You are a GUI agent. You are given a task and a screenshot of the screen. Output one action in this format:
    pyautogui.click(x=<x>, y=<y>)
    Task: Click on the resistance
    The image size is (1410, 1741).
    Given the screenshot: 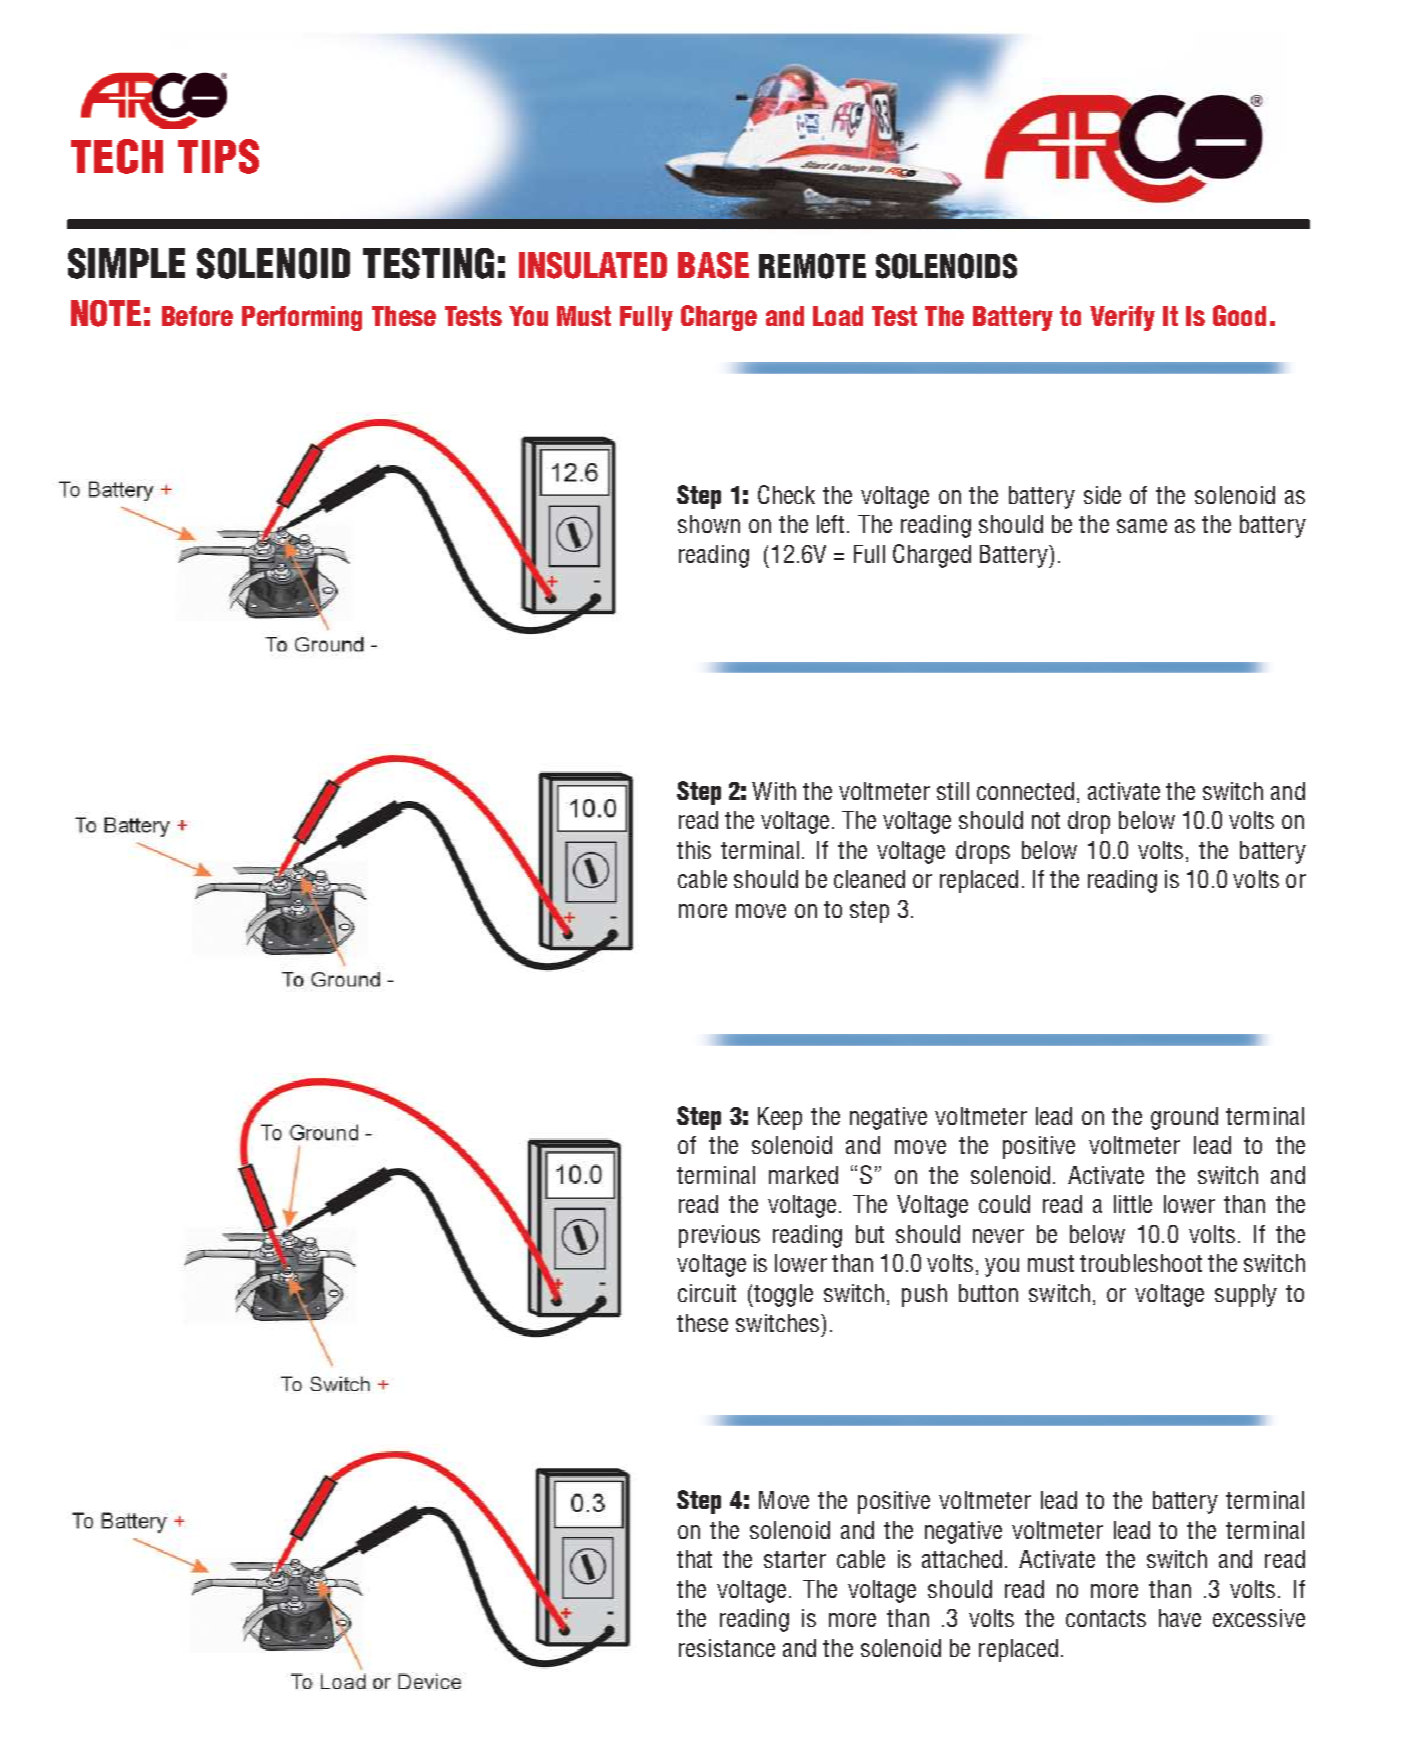 What is the action you would take?
    pyautogui.click(x=727, y=1648)
